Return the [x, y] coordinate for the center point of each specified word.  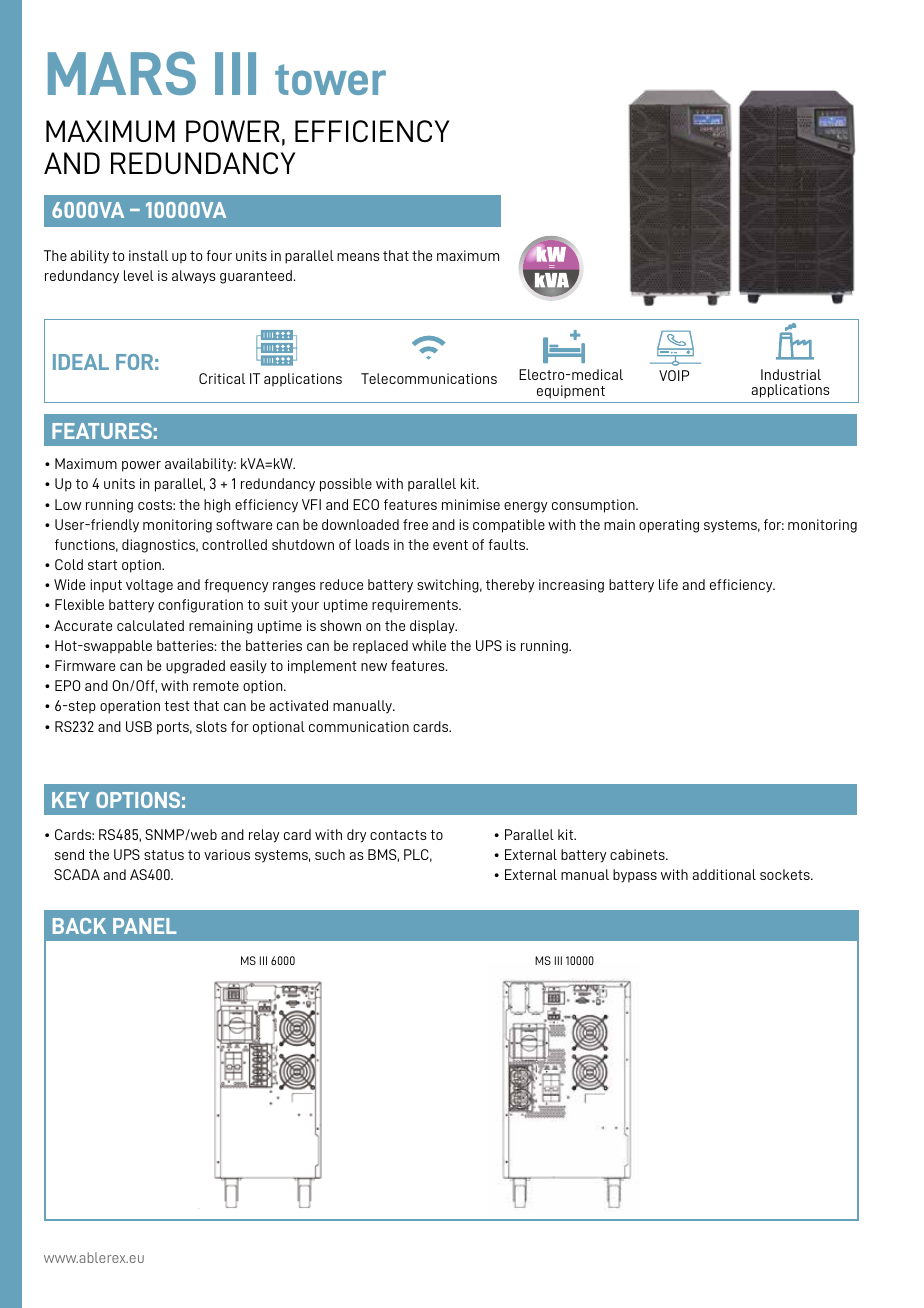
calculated [150, 625]
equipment [571, 392]
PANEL [144, 926]
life [668, 584]
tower [330, 79]
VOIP [674, 375]
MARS [122, 73]
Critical [222, 378]
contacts [398, 835]
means [358, 257]
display [433, 627]
